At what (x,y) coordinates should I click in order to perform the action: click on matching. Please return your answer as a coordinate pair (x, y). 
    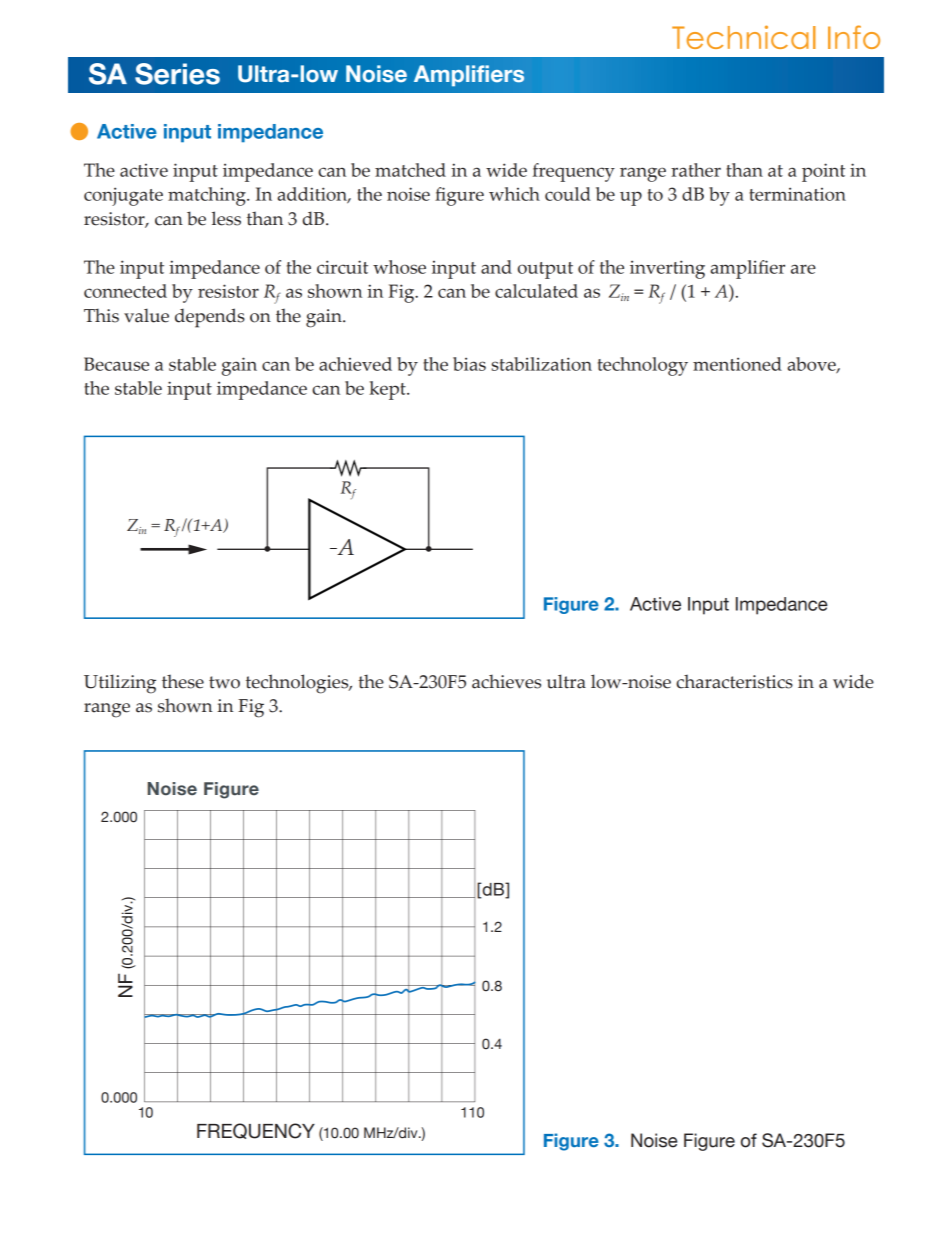
    Looking at the image, I should click on (208, 196).
